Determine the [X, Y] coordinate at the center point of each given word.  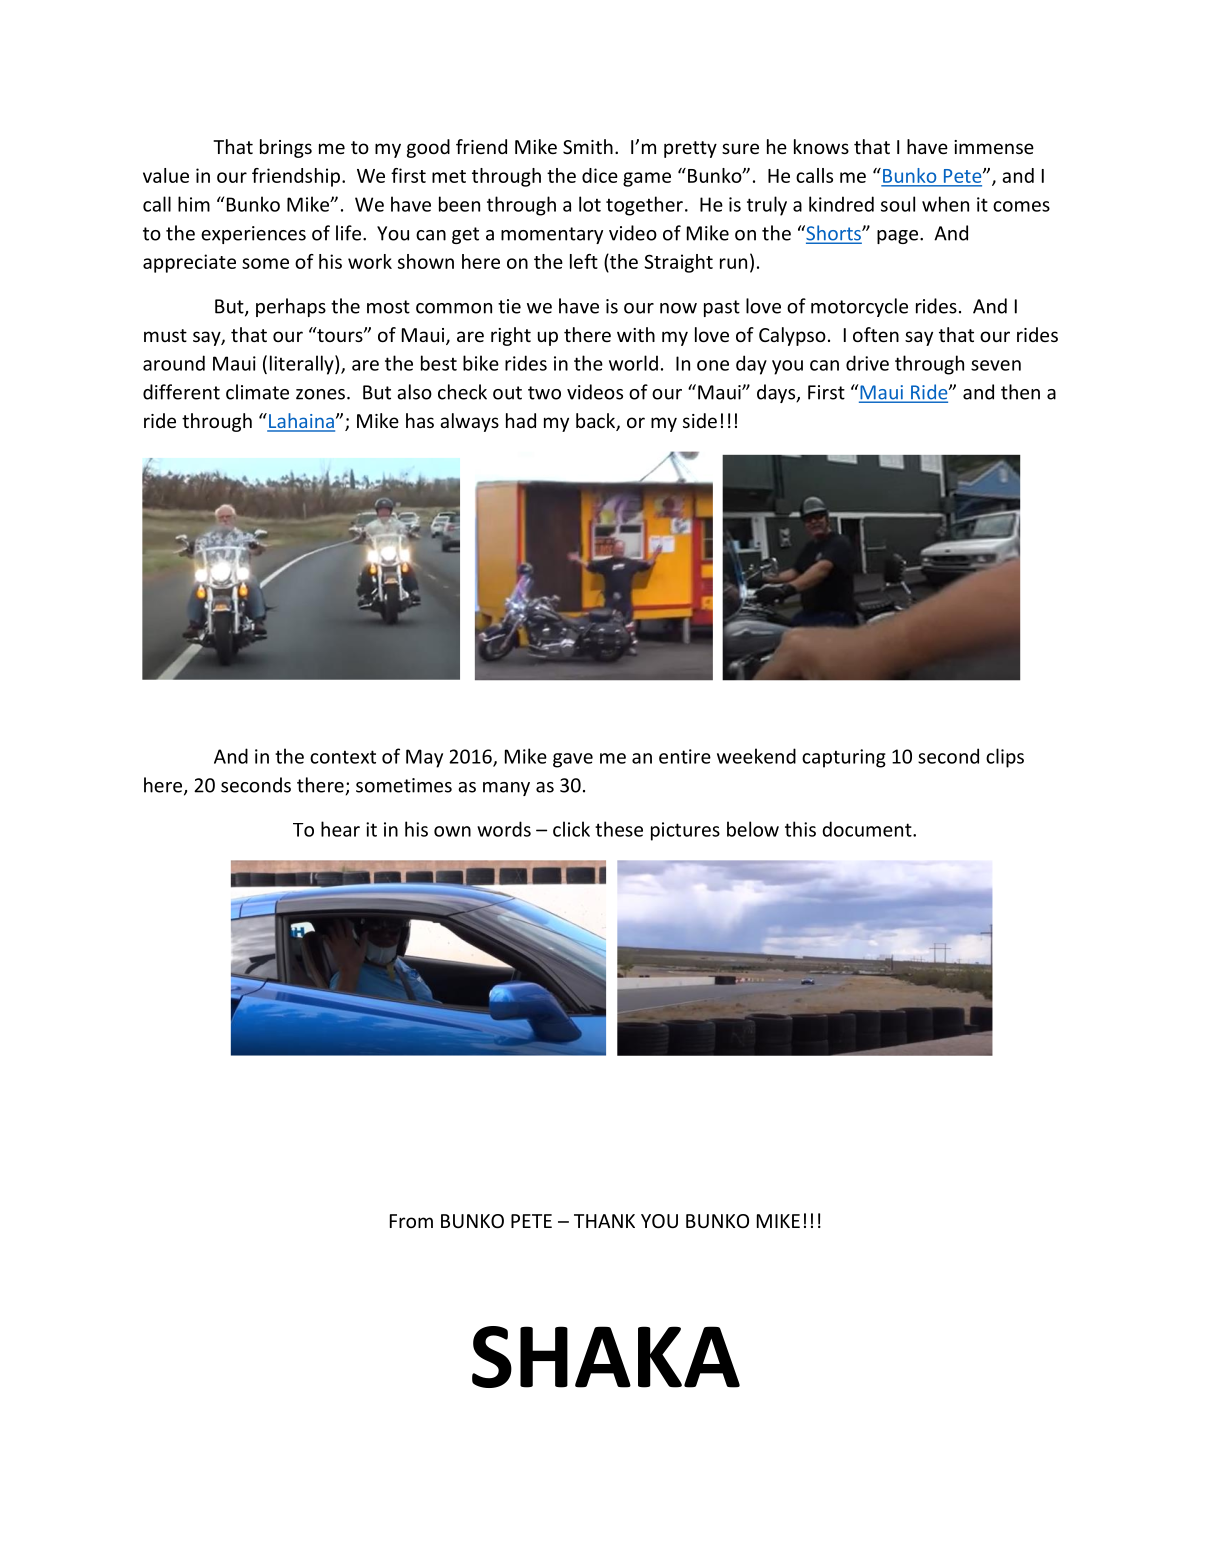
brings [286, 148]
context [343, 757]
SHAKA [606, 1357]
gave [573, 760]
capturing [844, 758]
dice [600, 175]
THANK [604, 1221]
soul [898, 204]
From [411, 1221]
